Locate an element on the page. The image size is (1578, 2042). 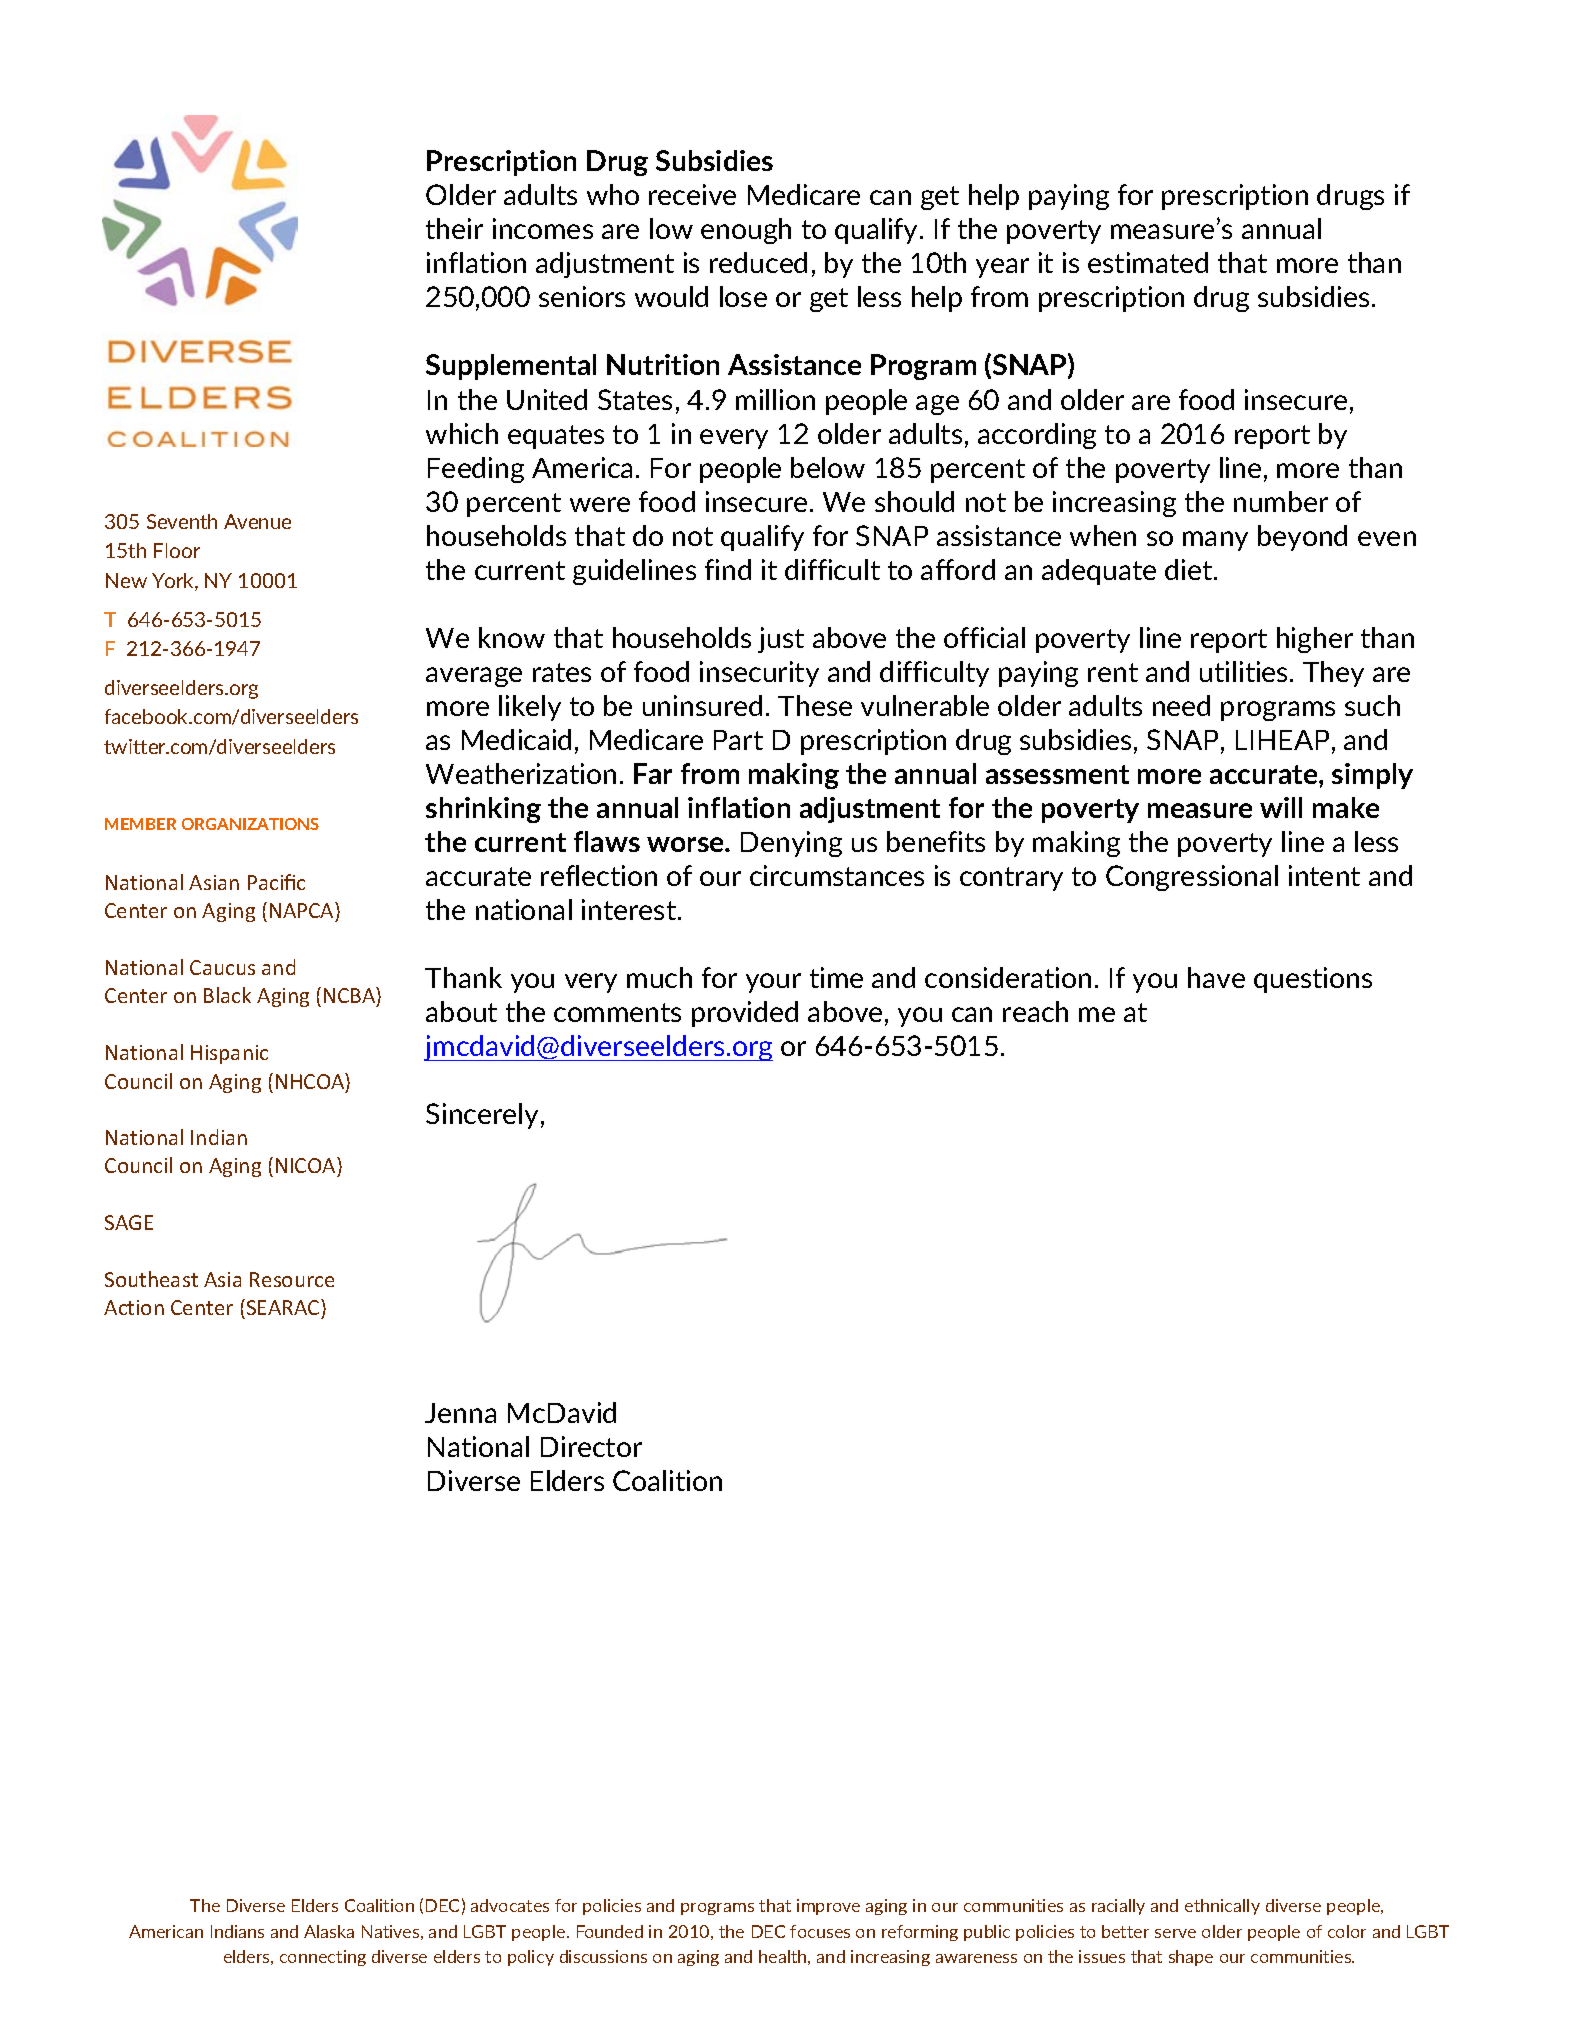
Jenna is located at coordinates (460, 1413).
